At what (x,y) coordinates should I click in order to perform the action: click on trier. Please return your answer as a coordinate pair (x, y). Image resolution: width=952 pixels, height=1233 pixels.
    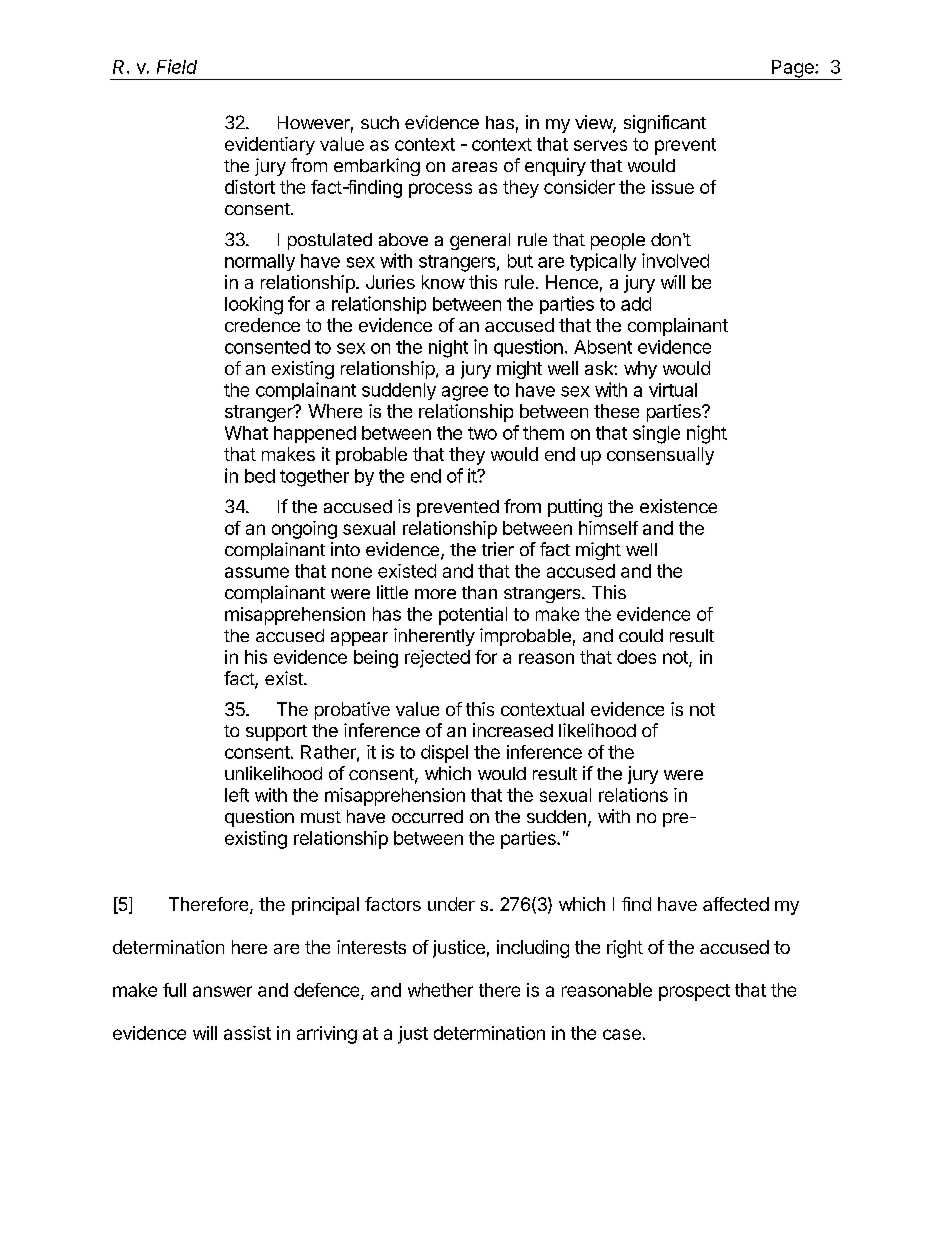
    Looking at the image, I should click on (498, 549).
